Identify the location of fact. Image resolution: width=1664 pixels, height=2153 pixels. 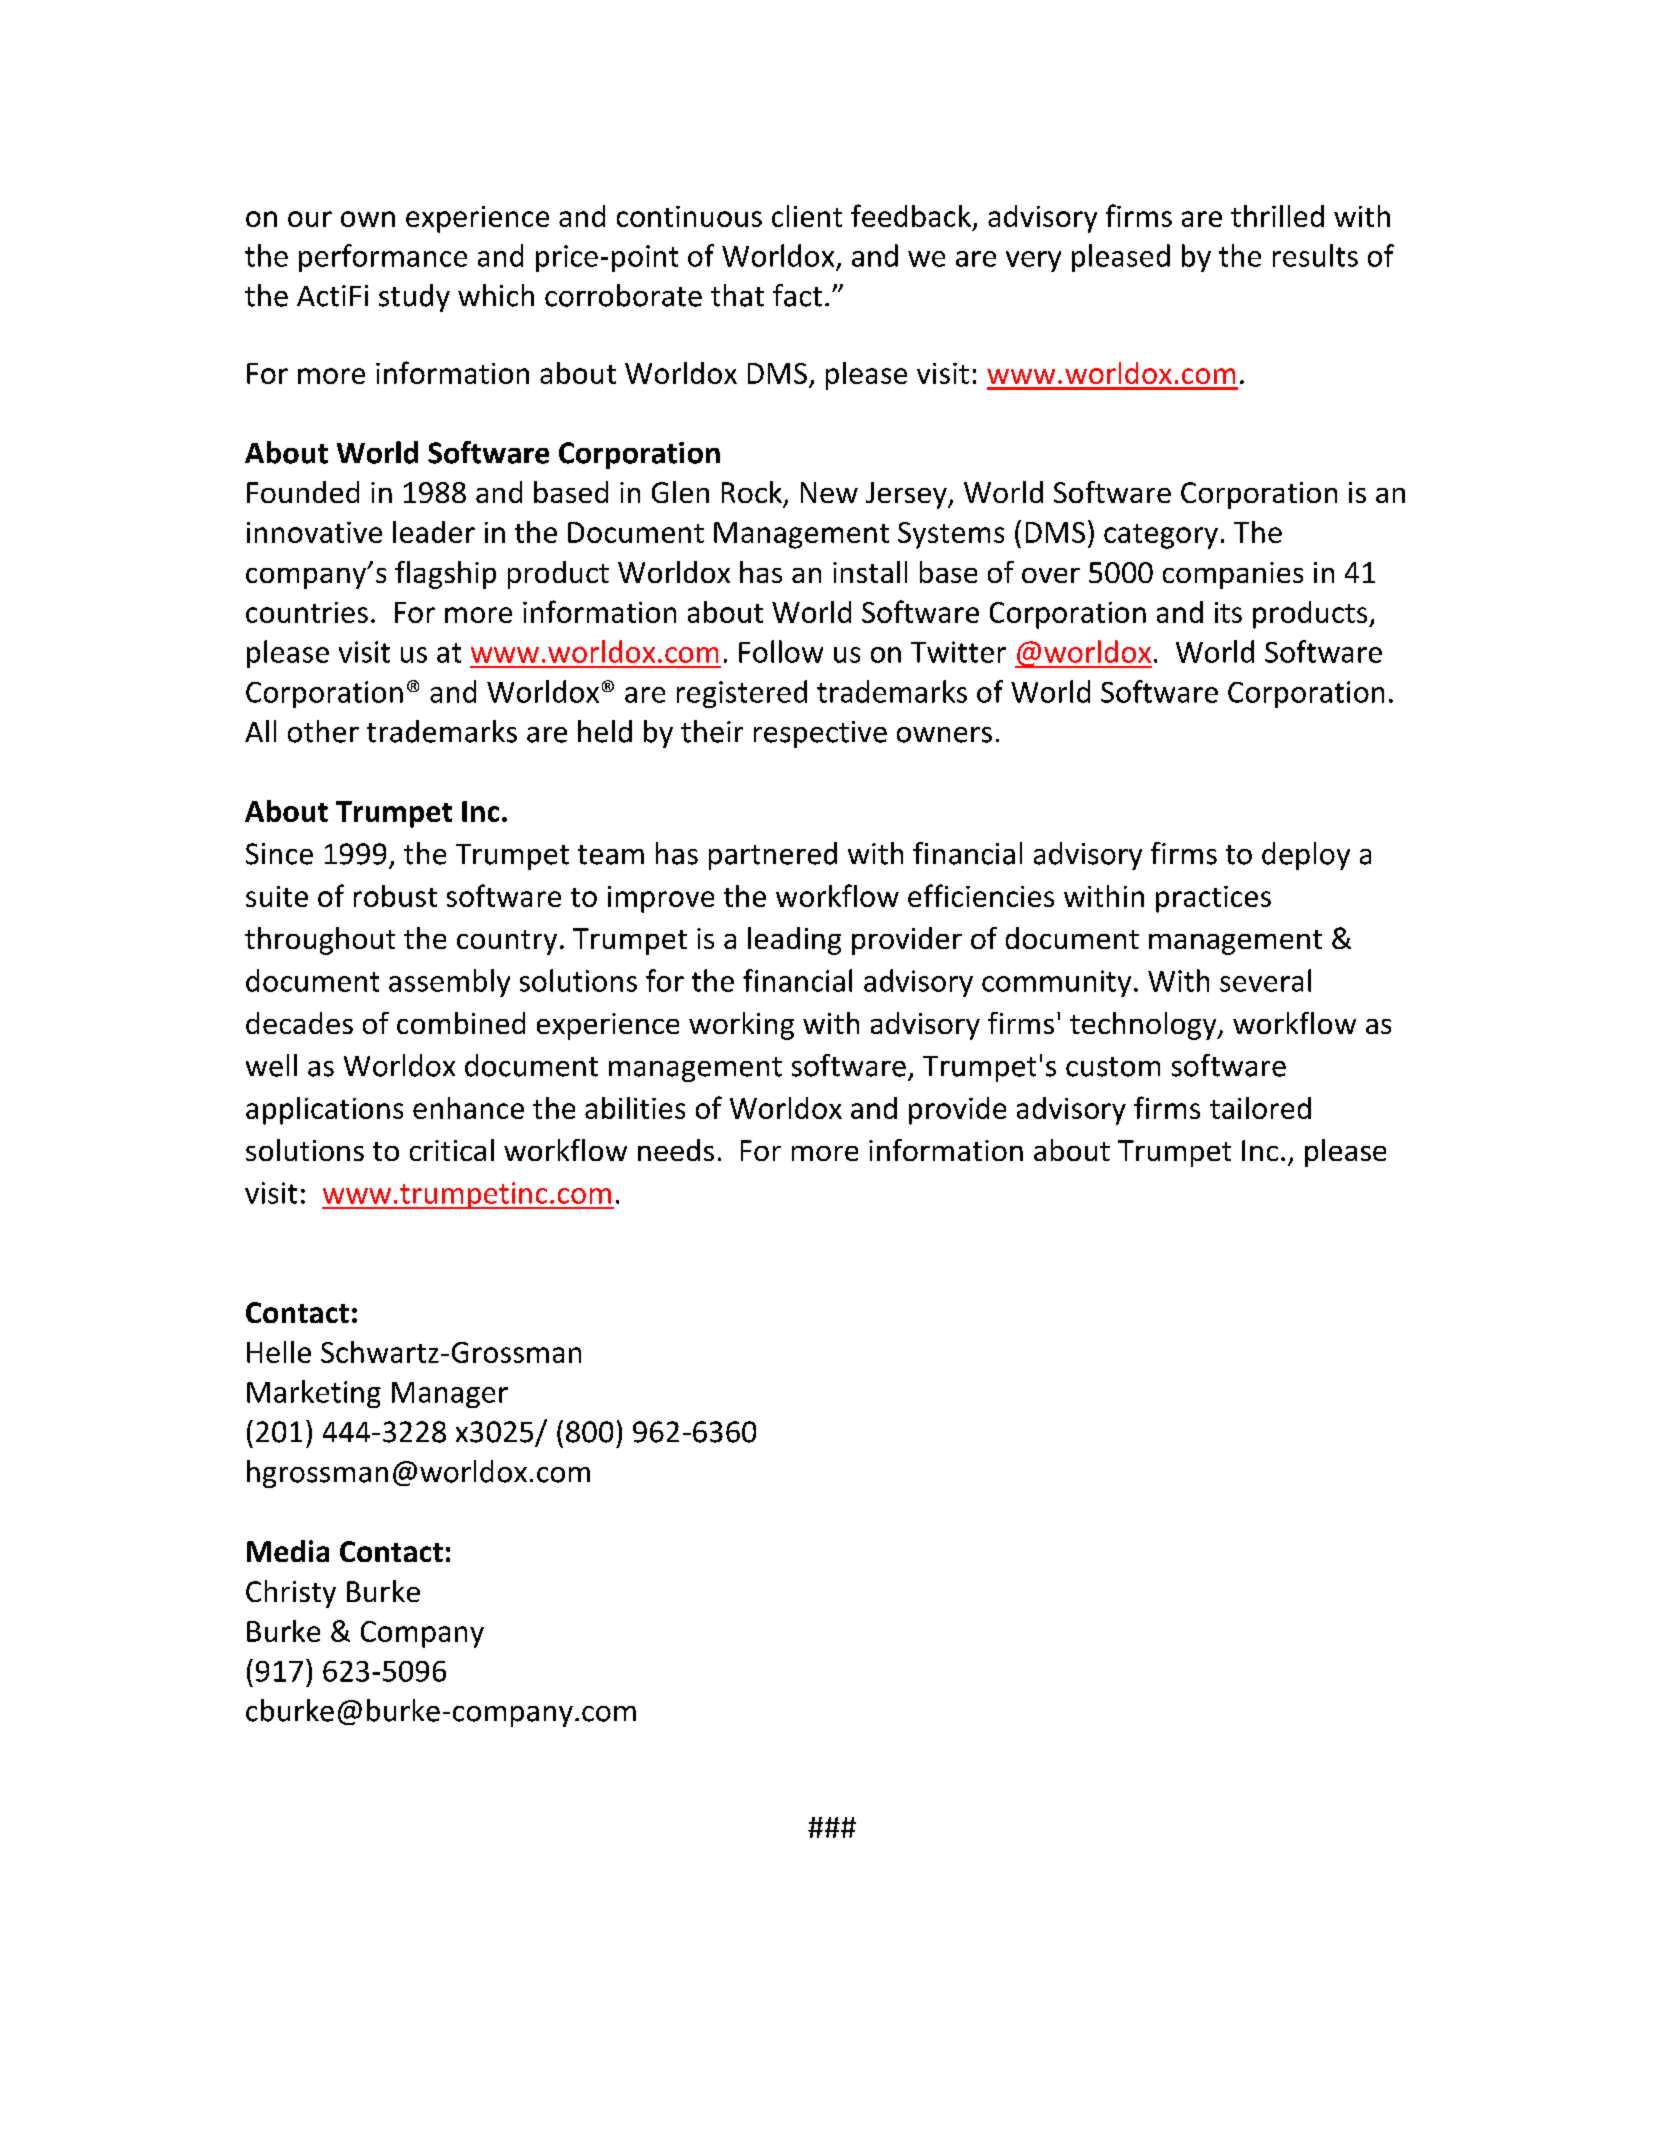
(797, 295).
